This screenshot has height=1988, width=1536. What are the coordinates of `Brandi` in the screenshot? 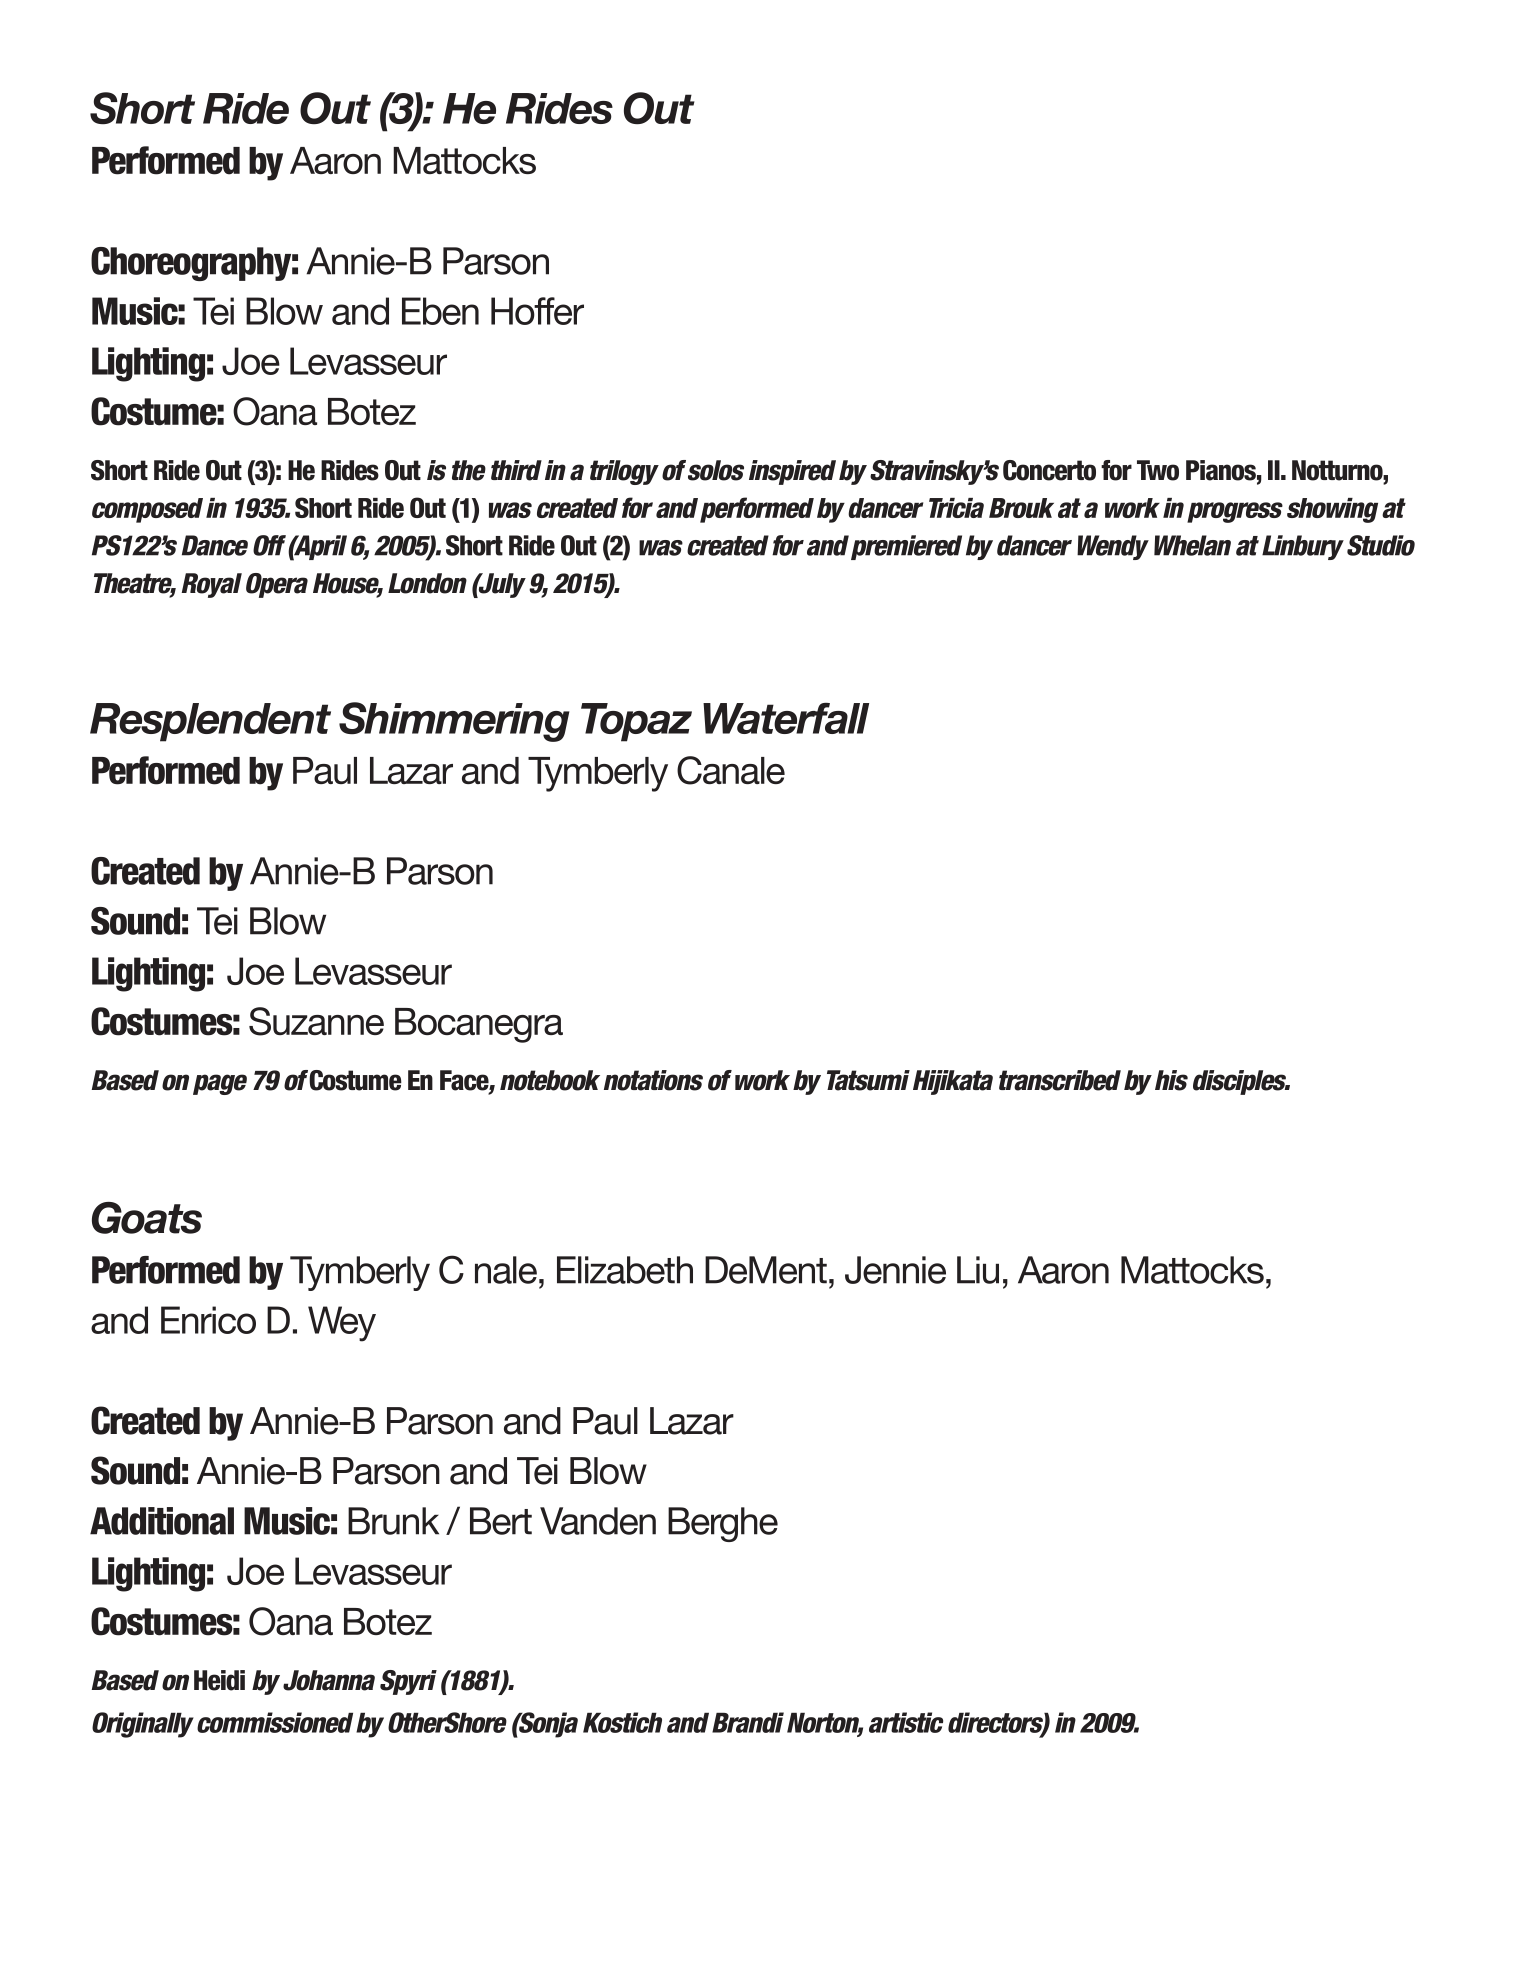 It's located at (748, 1722).
